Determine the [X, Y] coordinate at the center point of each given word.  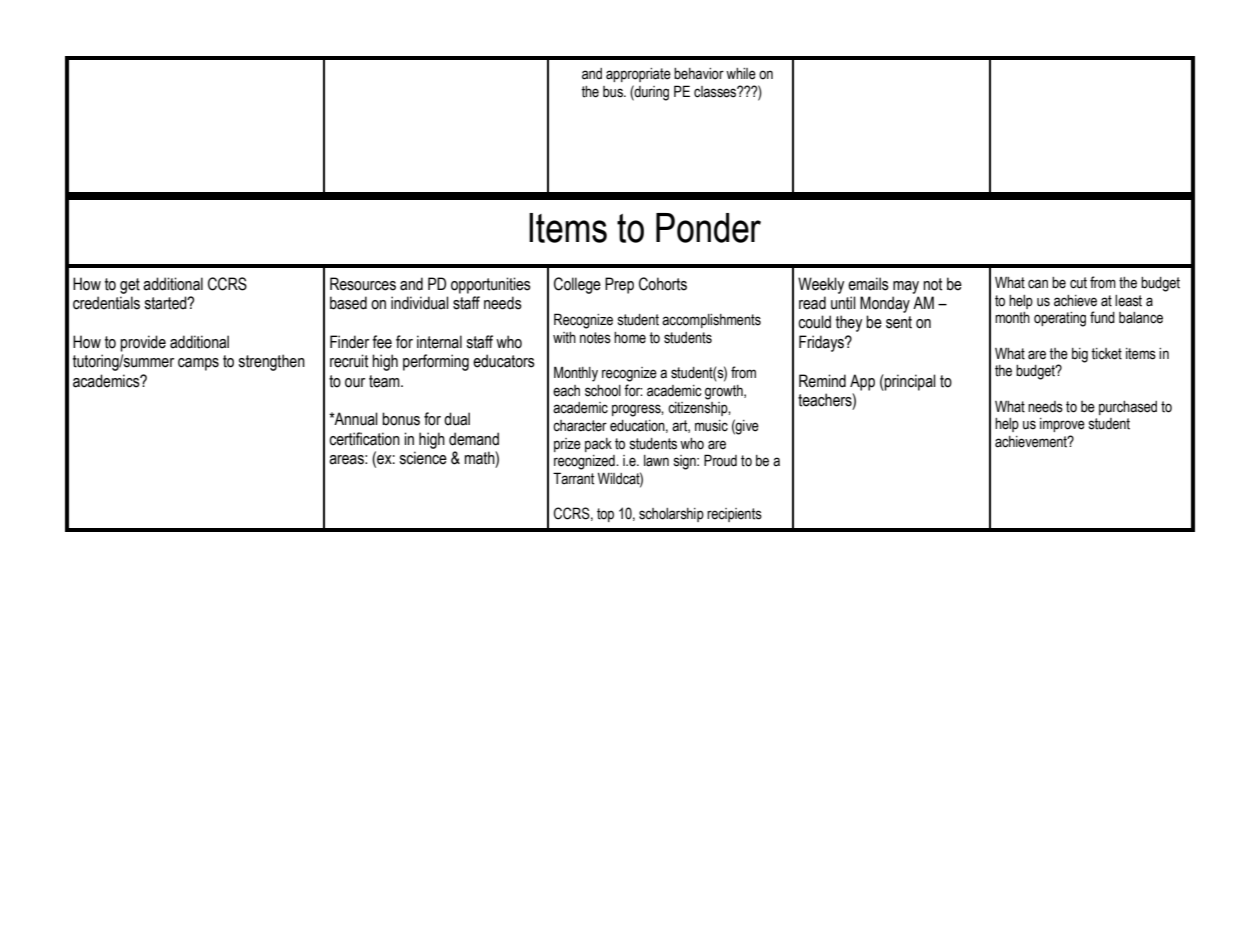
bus [614, 92]
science [423, 458]
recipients [734, 515]
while [741, 74]
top [605, 515]
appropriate [638, 75]
